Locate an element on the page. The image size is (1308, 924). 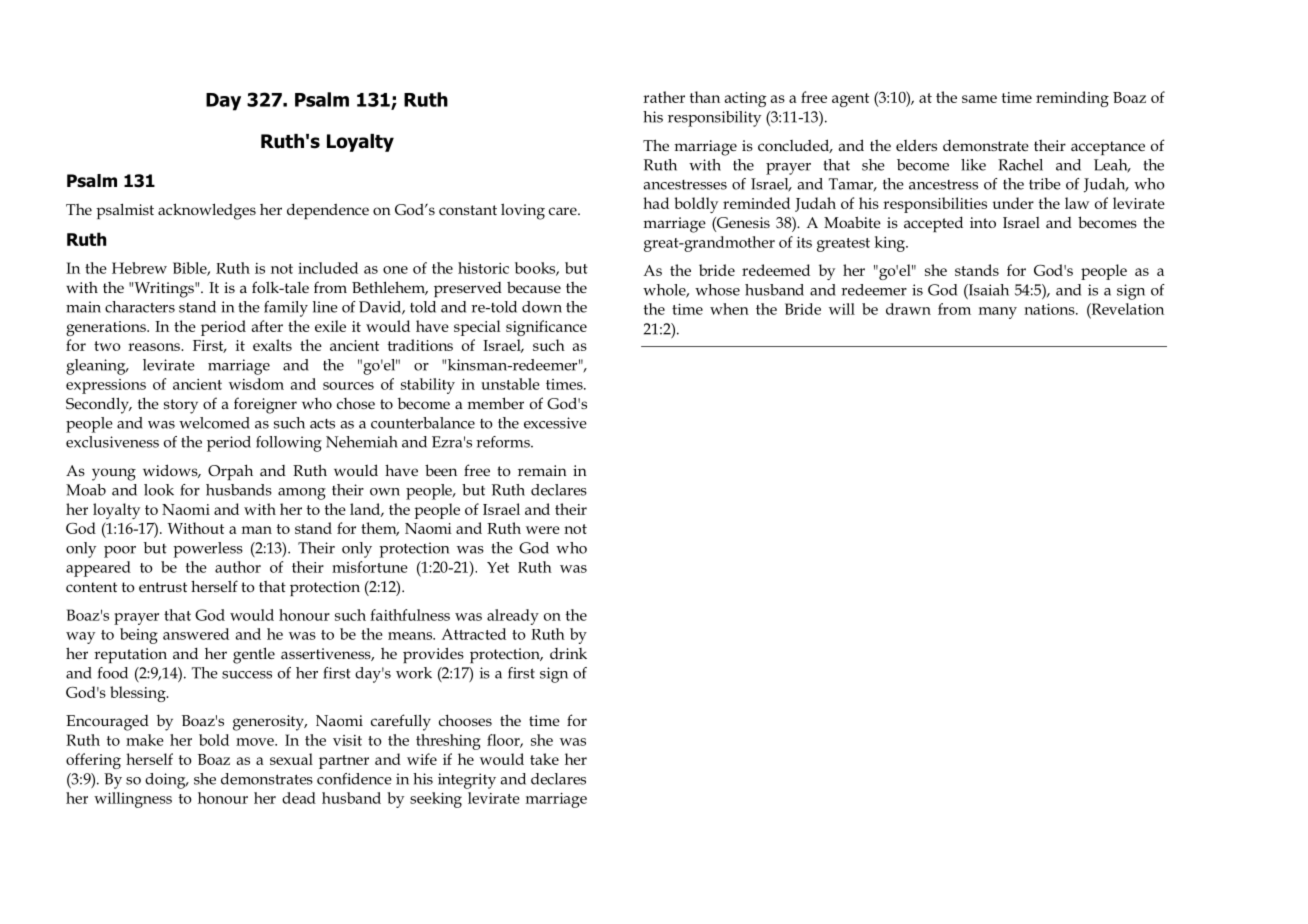
doing is located at coordinates (166, 781).
